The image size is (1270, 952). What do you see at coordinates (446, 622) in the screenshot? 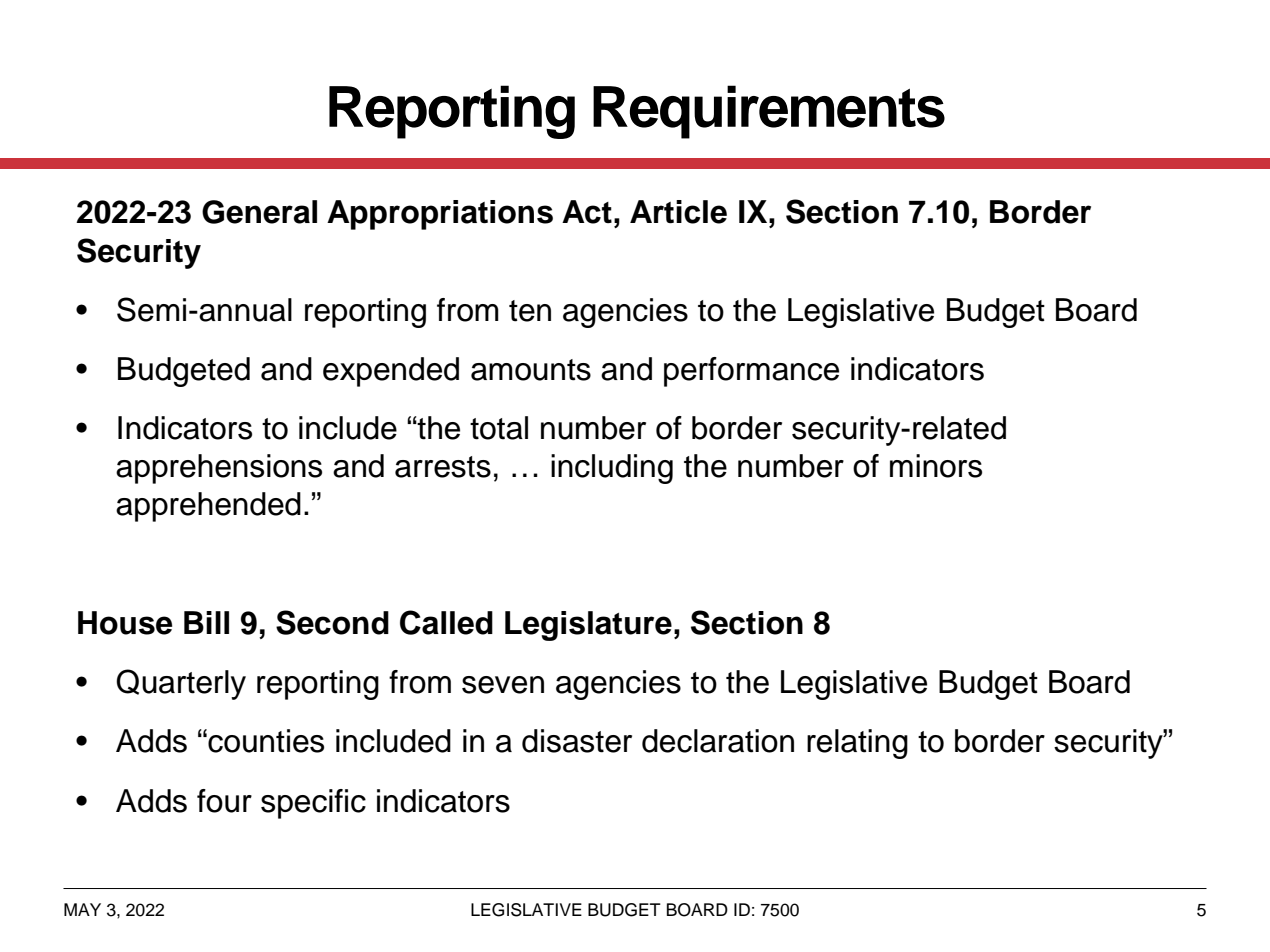
I see `Called` at bounding box center [446, 622].
